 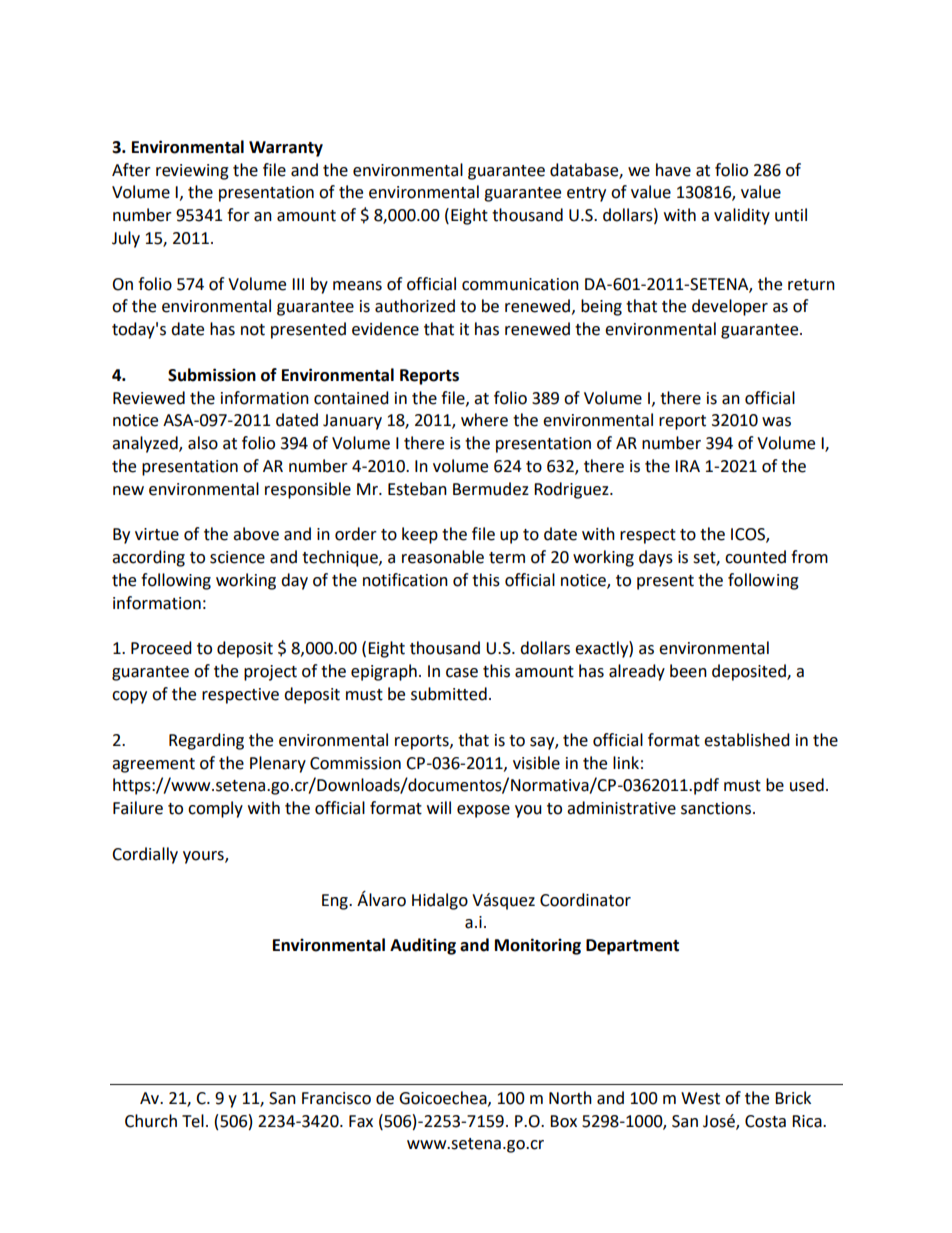 I want to click on sanctions, so click(x=716, y=808).
